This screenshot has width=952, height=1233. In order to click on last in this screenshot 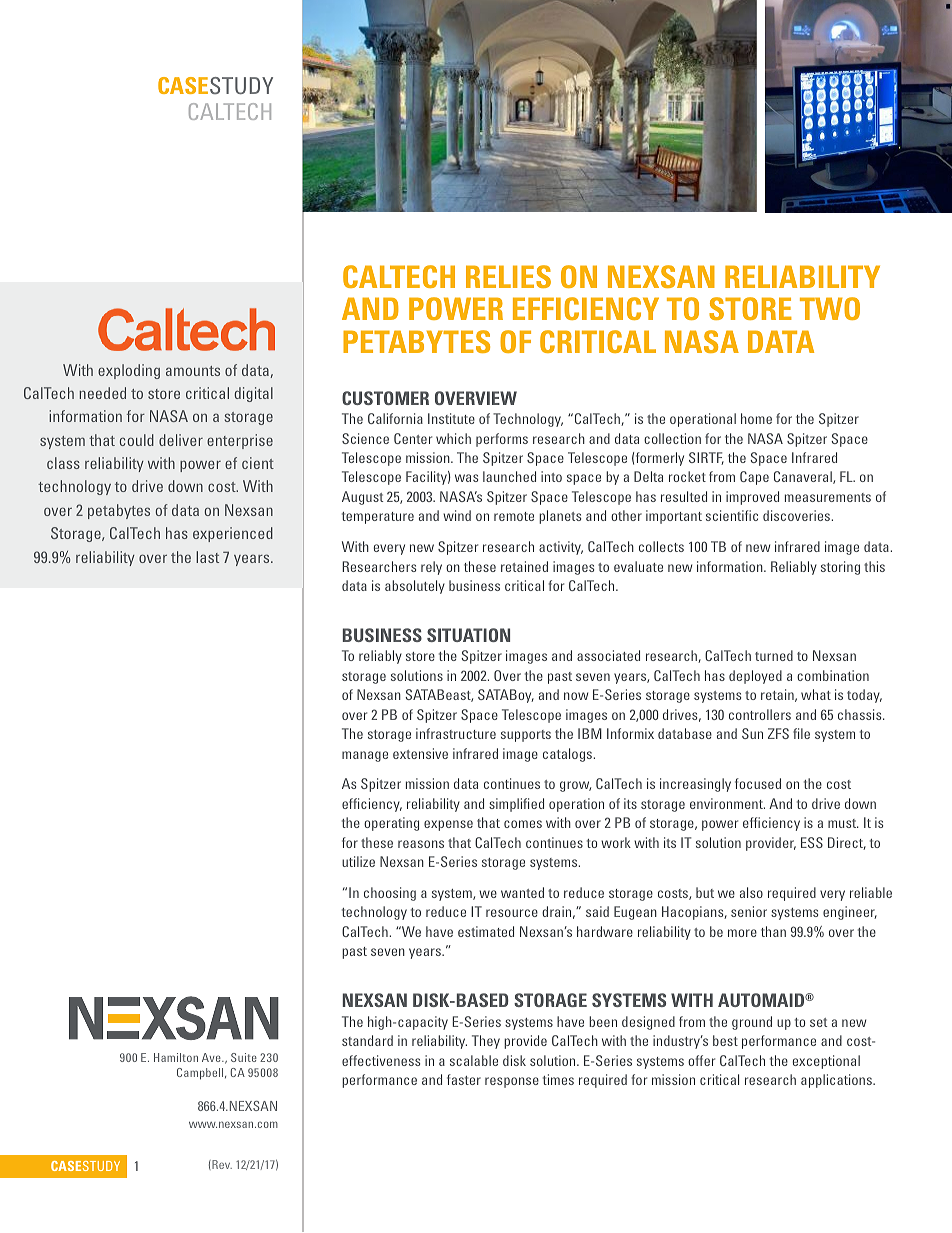, I will do `click(207, 557)`.
